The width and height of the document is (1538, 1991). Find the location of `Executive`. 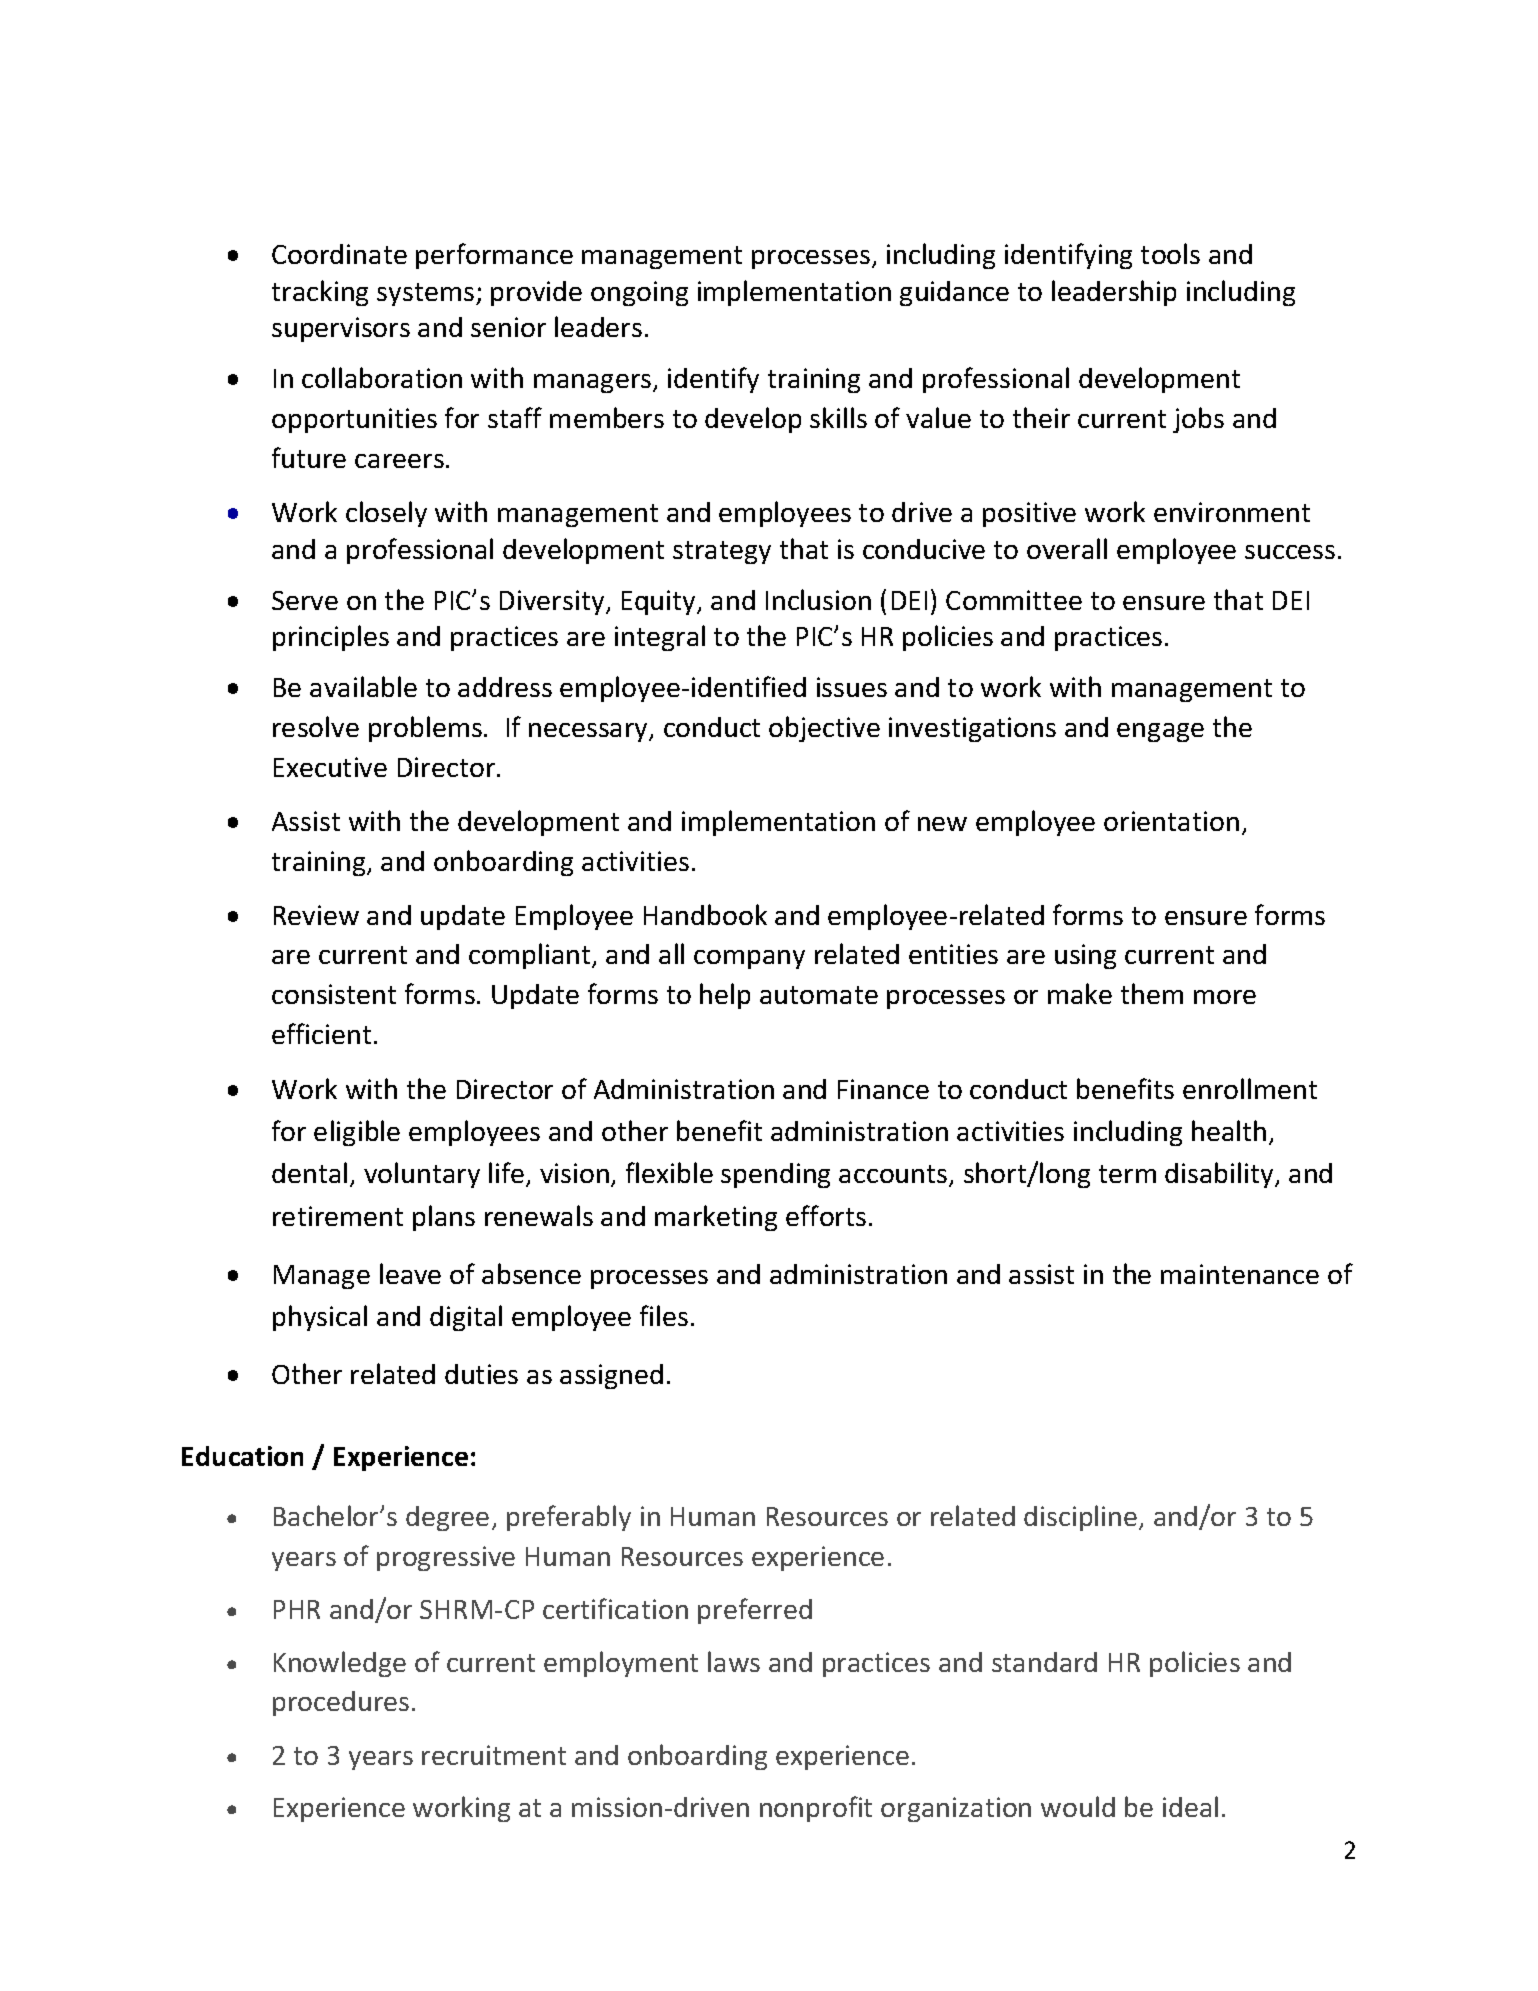

Executive is located at coordinates (330, 767).
